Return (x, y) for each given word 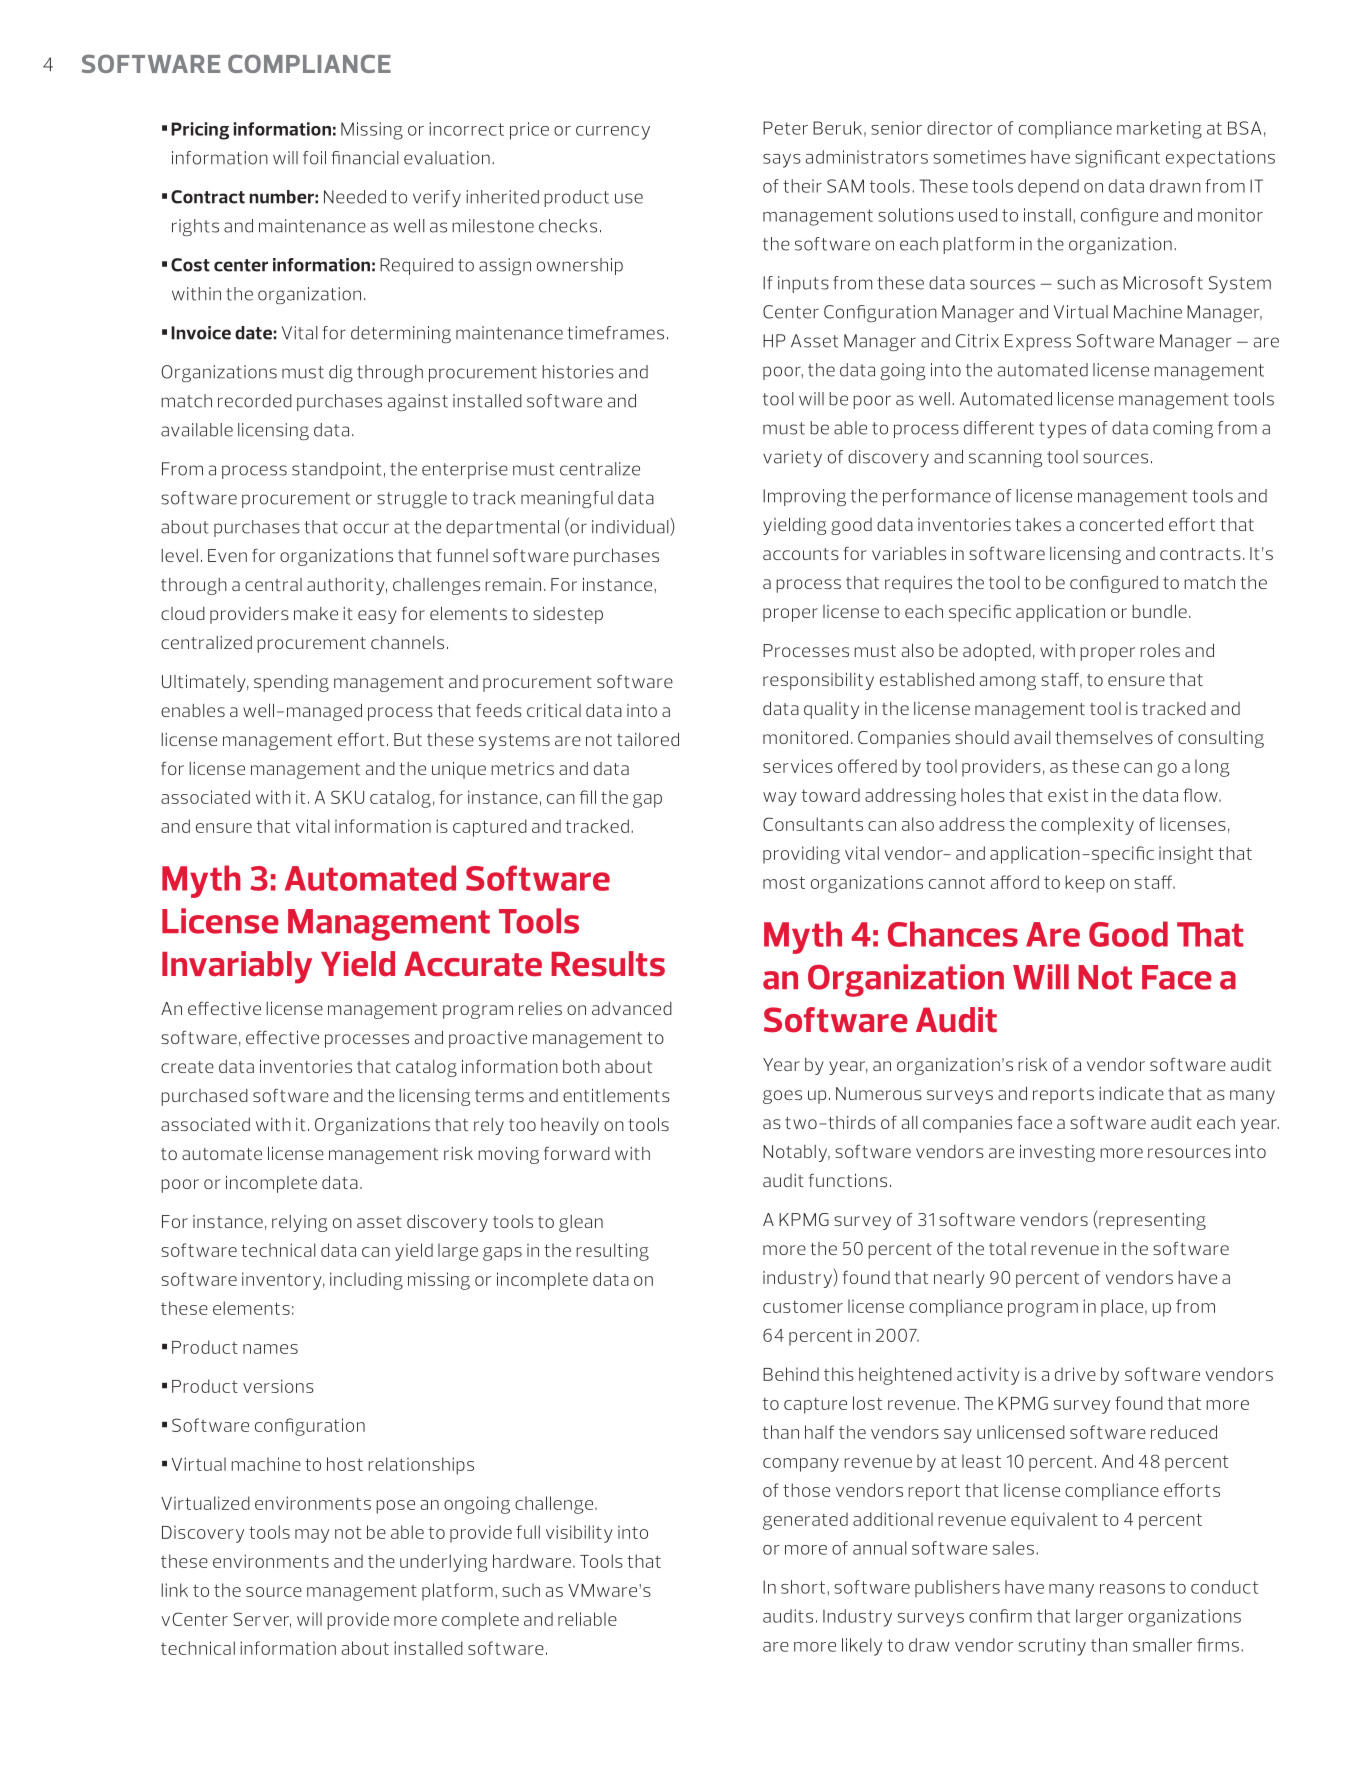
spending (291, 683)
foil (314, 158)
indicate (1131, 1093)
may (312, 1536)
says (782, 161)
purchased (204, 1097)
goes (782, 1097)
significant (1117, 159)
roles (1160, 650)
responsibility (818, 681)
